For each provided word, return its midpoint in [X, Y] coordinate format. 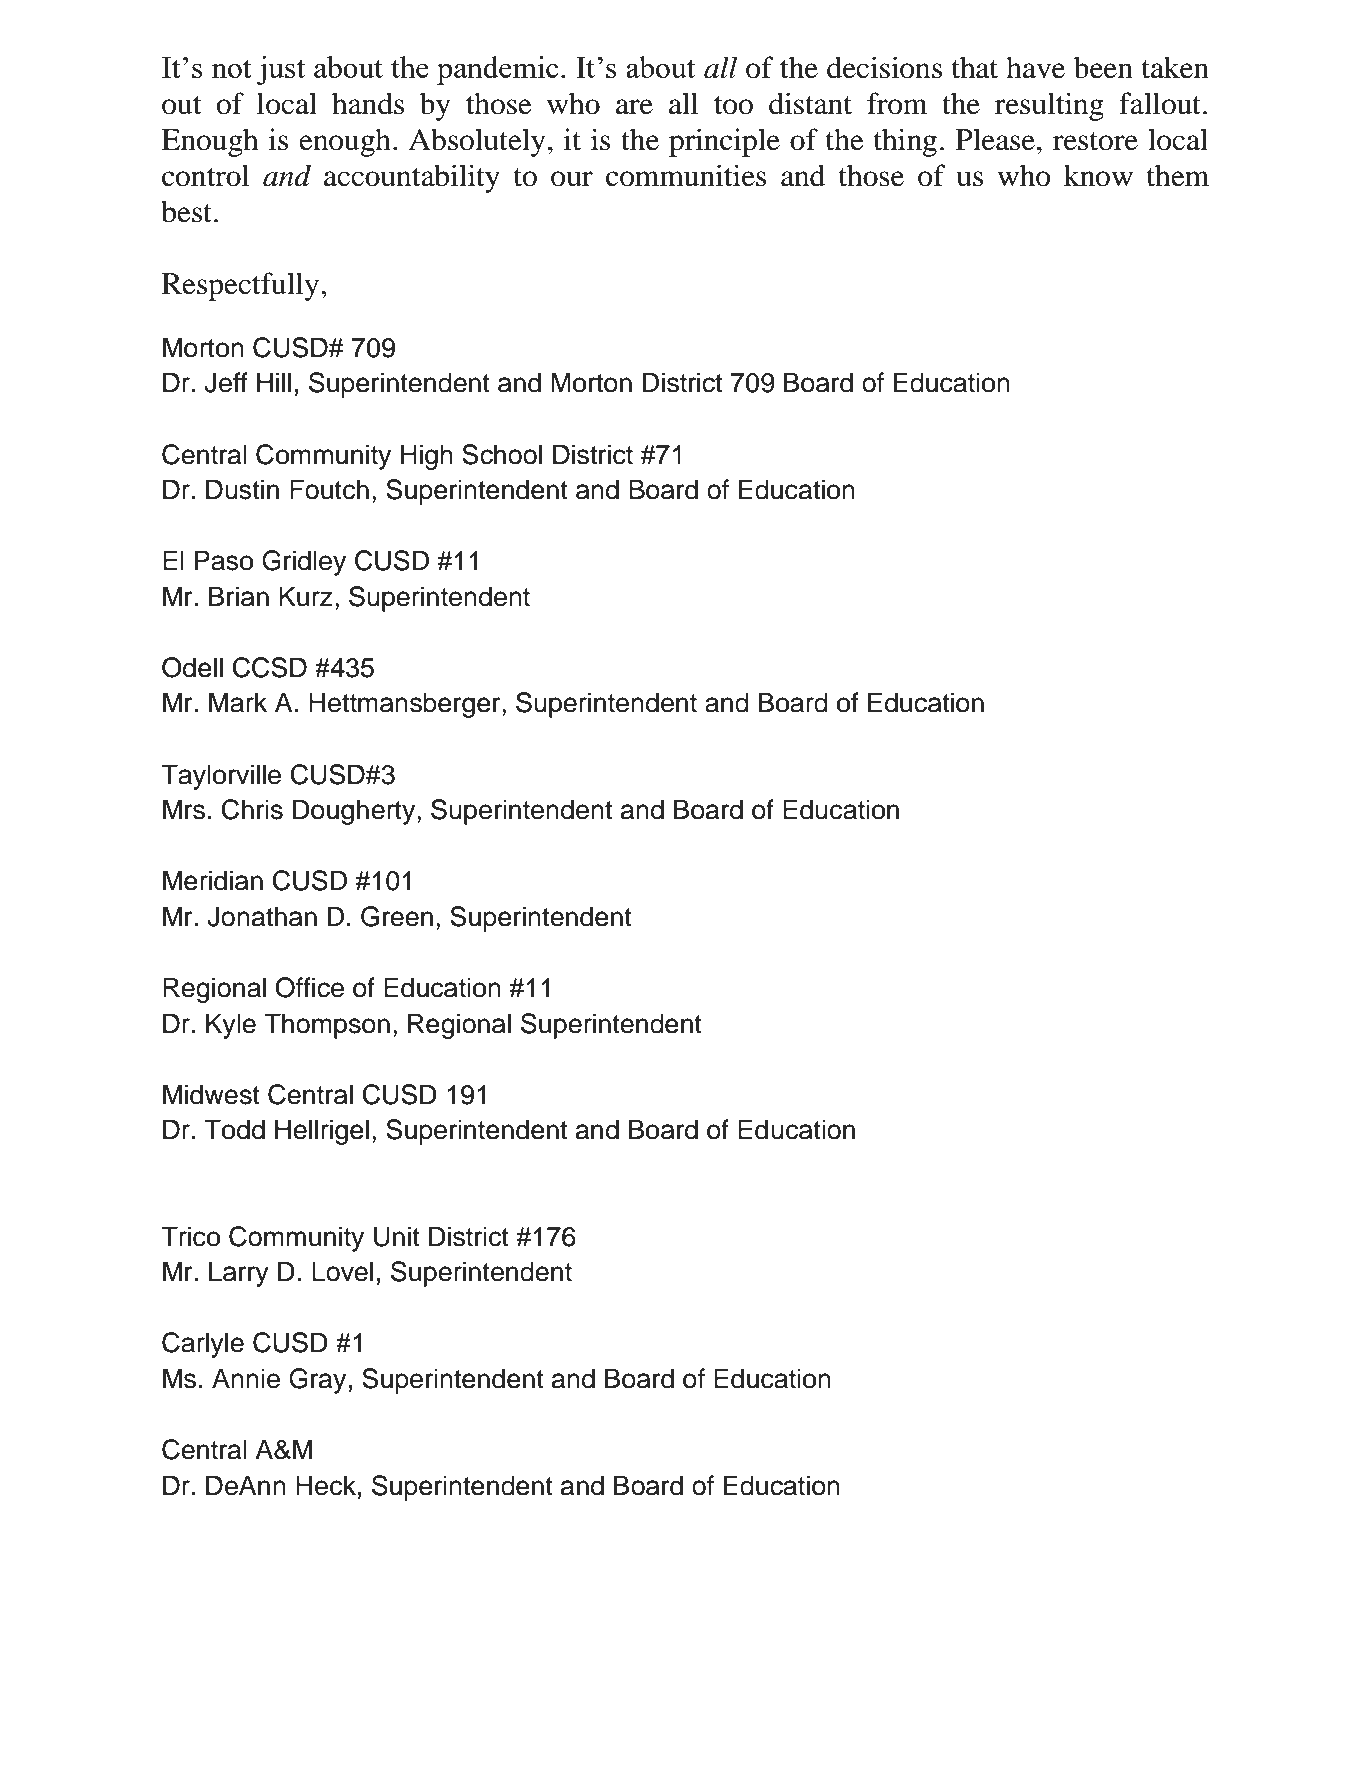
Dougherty [355, 812]
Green [397, 916]
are [634, 107]
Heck [326, 1485]
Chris [252, 809]
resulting [1049, 106]
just [281, 70]
